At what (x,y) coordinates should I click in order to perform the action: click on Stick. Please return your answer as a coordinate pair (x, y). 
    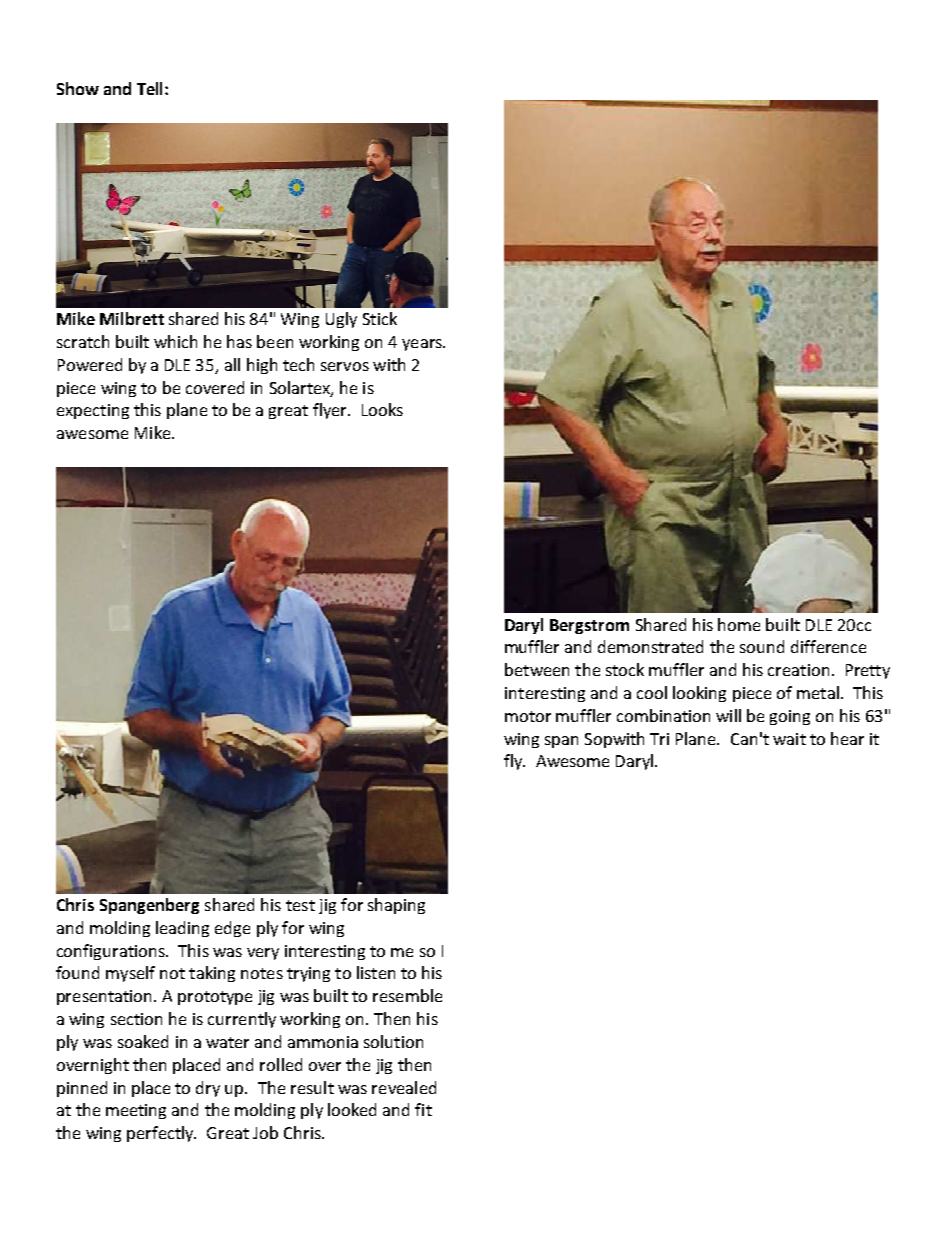
    Looking at the image, I should click on (380, 318).
